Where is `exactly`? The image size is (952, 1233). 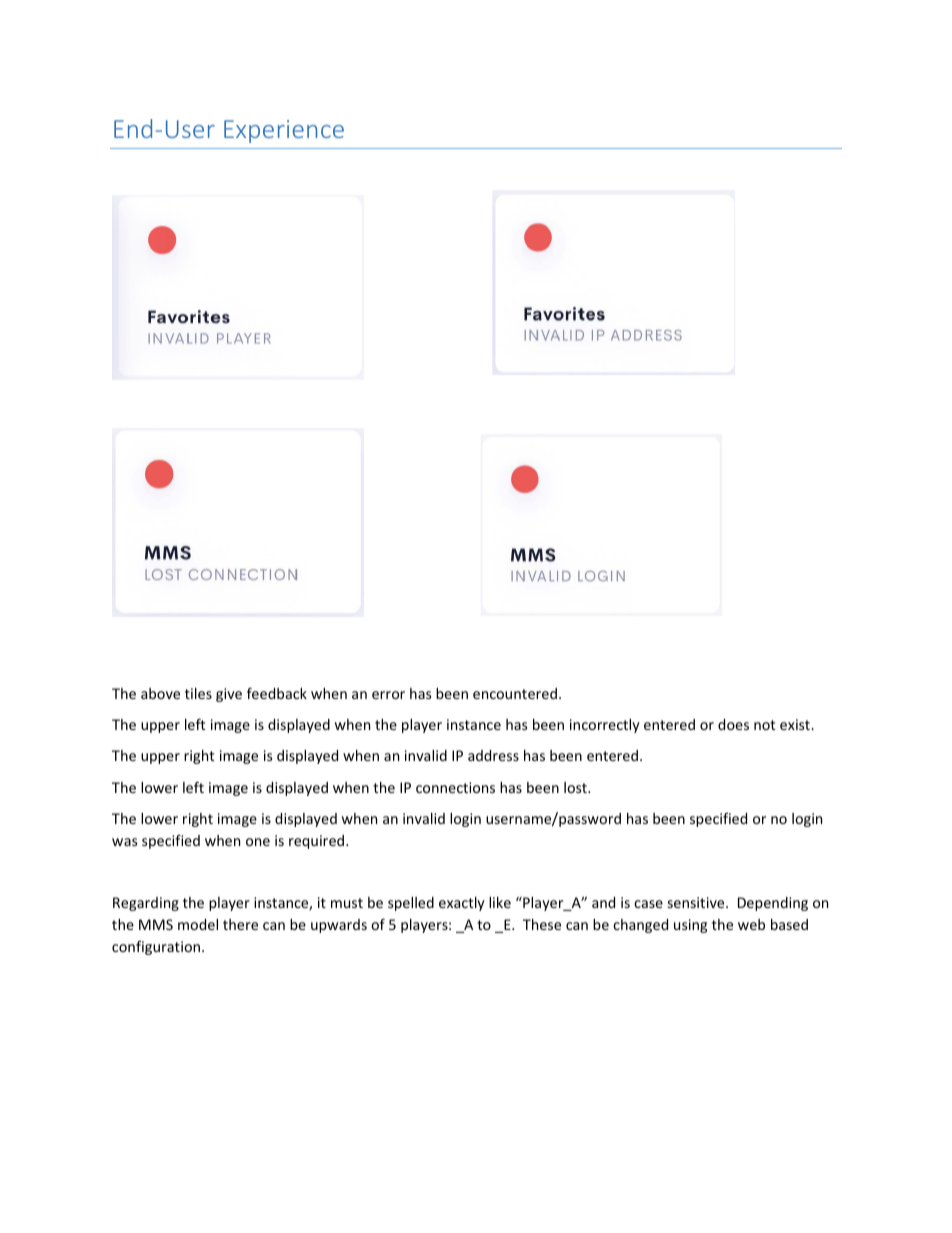 exactly is located at coordinates (462, 904).
